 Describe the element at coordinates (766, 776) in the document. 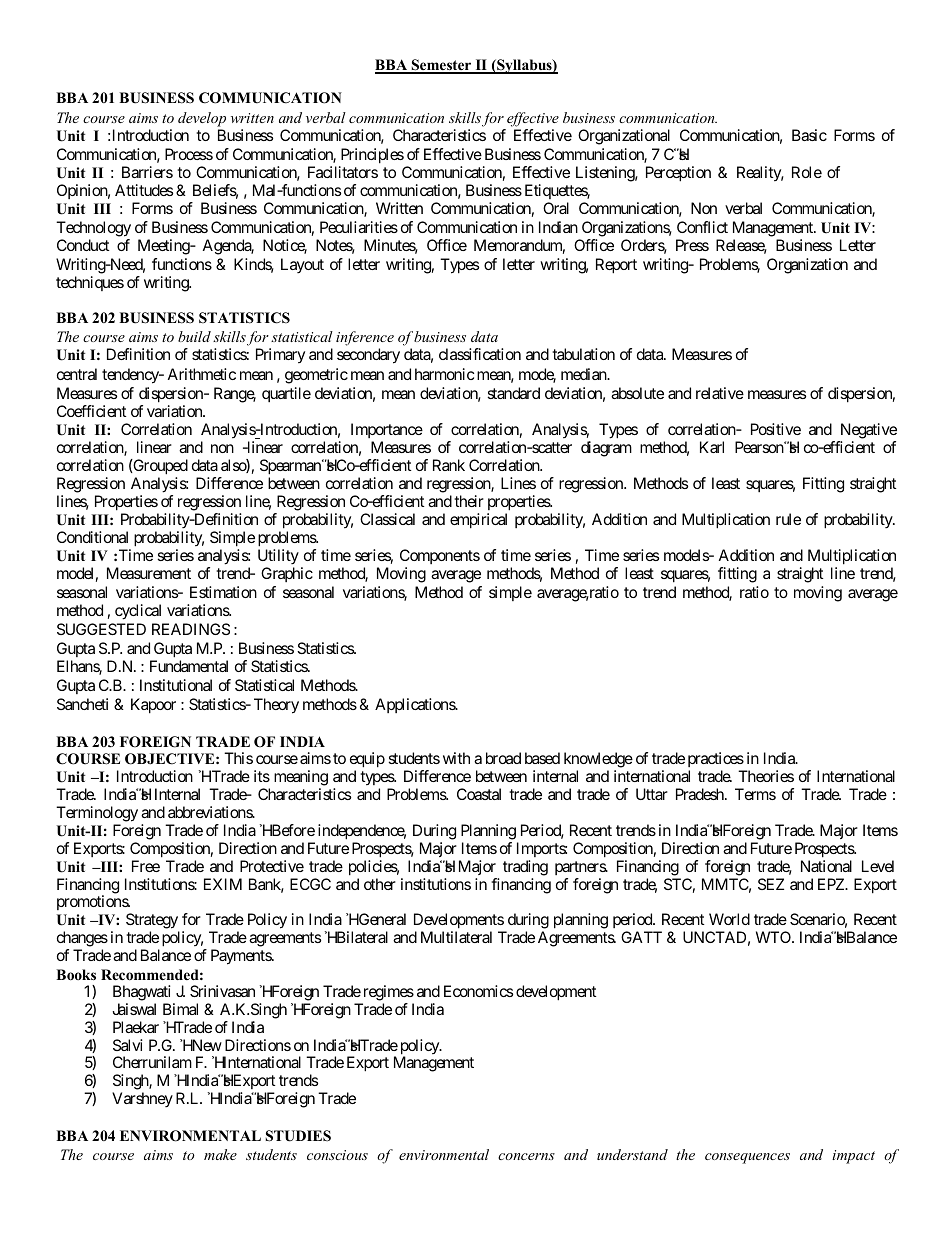

I see `Theories` at that location.
